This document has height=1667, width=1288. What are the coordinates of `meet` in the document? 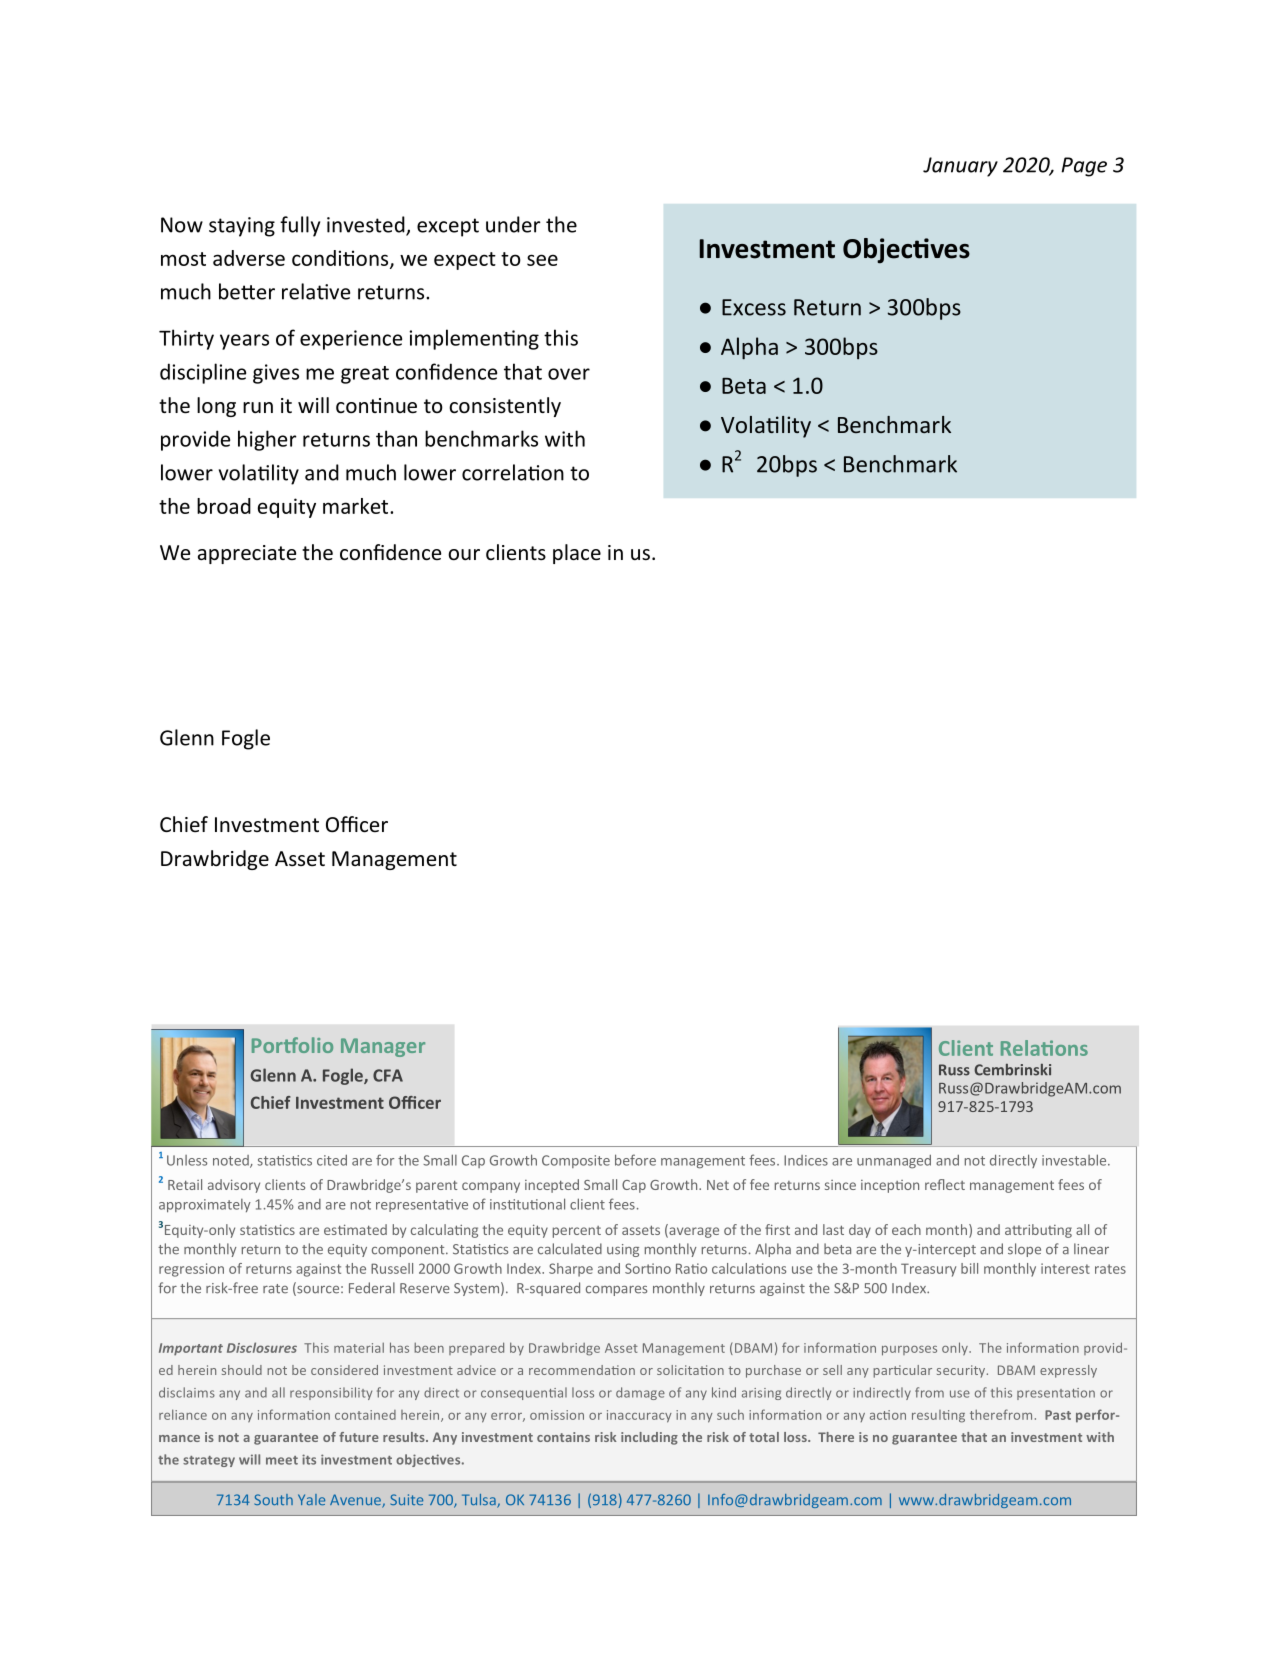 It's located at (282, 1460).
